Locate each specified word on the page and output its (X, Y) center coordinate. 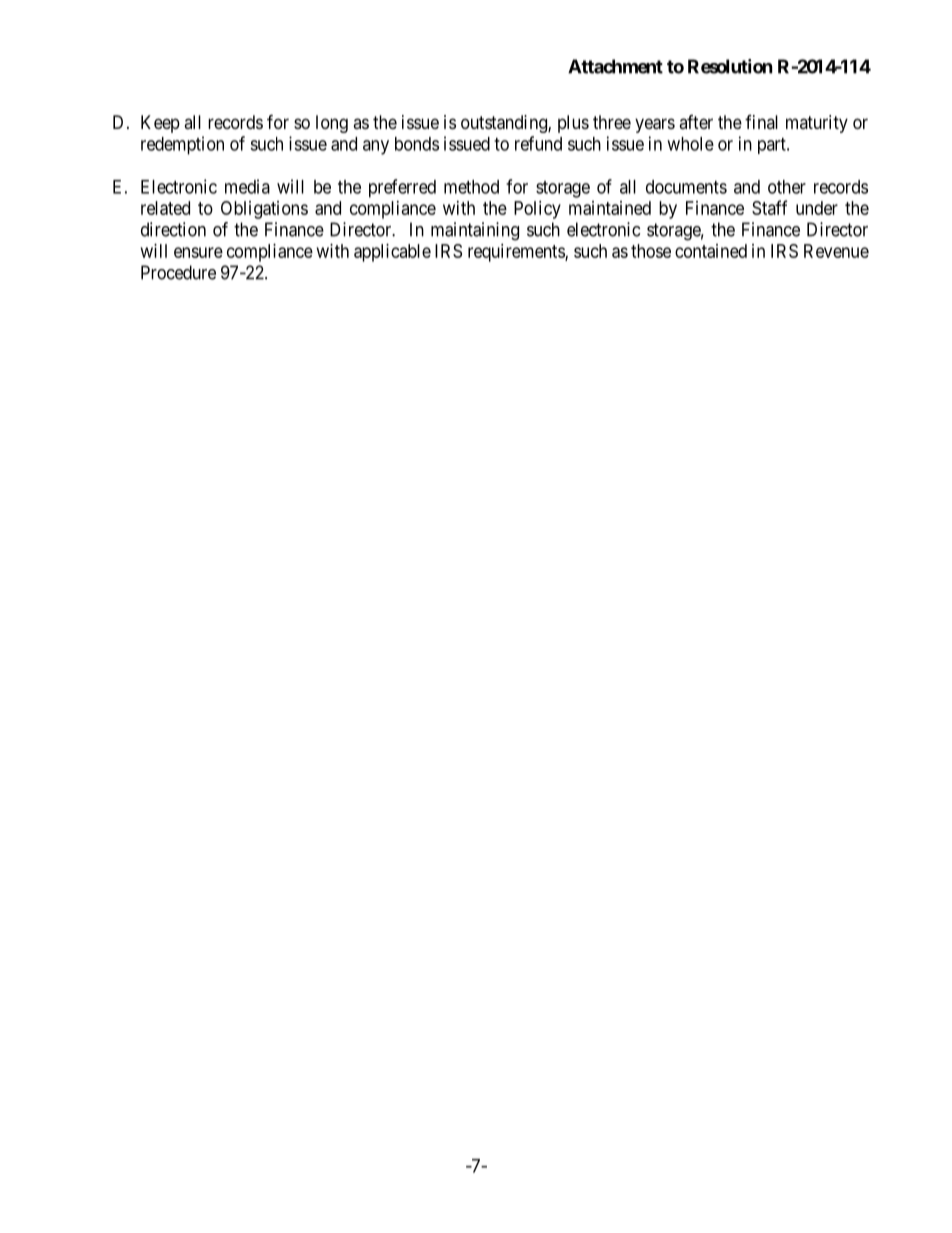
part (773, 146)
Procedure (178, 272)
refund (538, 143)
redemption (182, 145)
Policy (537, 210)
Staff (769, 207)
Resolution (730, 66)
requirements (517, 253)
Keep (160, 124)
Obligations (264, 210)
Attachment (615, 66)
